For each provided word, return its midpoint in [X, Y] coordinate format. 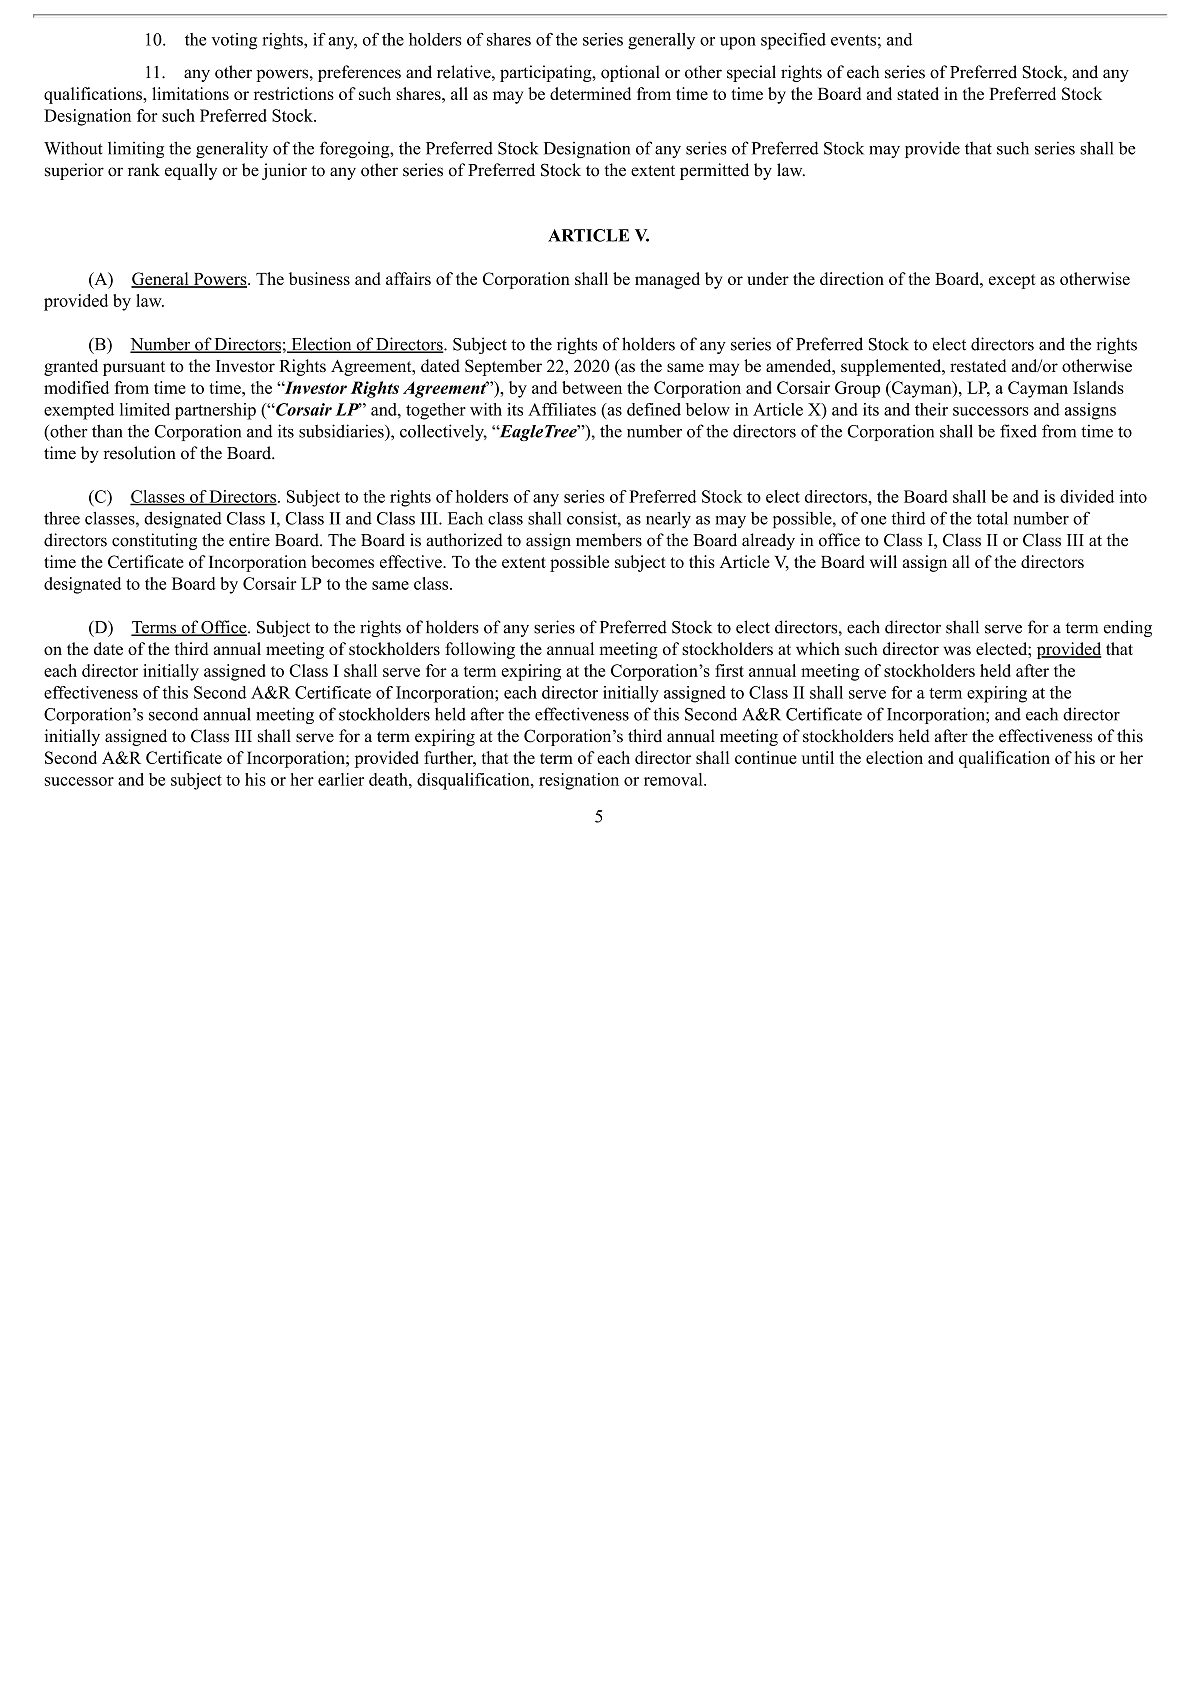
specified [793, 41]
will [883, 561]
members [609, 540]
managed [667, 280]
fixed [1018, 431]
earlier [341, 779]
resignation [579, 781]
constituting [154, 541]
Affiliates [562, 409]
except [1012, 281]
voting [234, 41]
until [817, 757]
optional [630, 73]
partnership [215, 411]
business [319, 278]
